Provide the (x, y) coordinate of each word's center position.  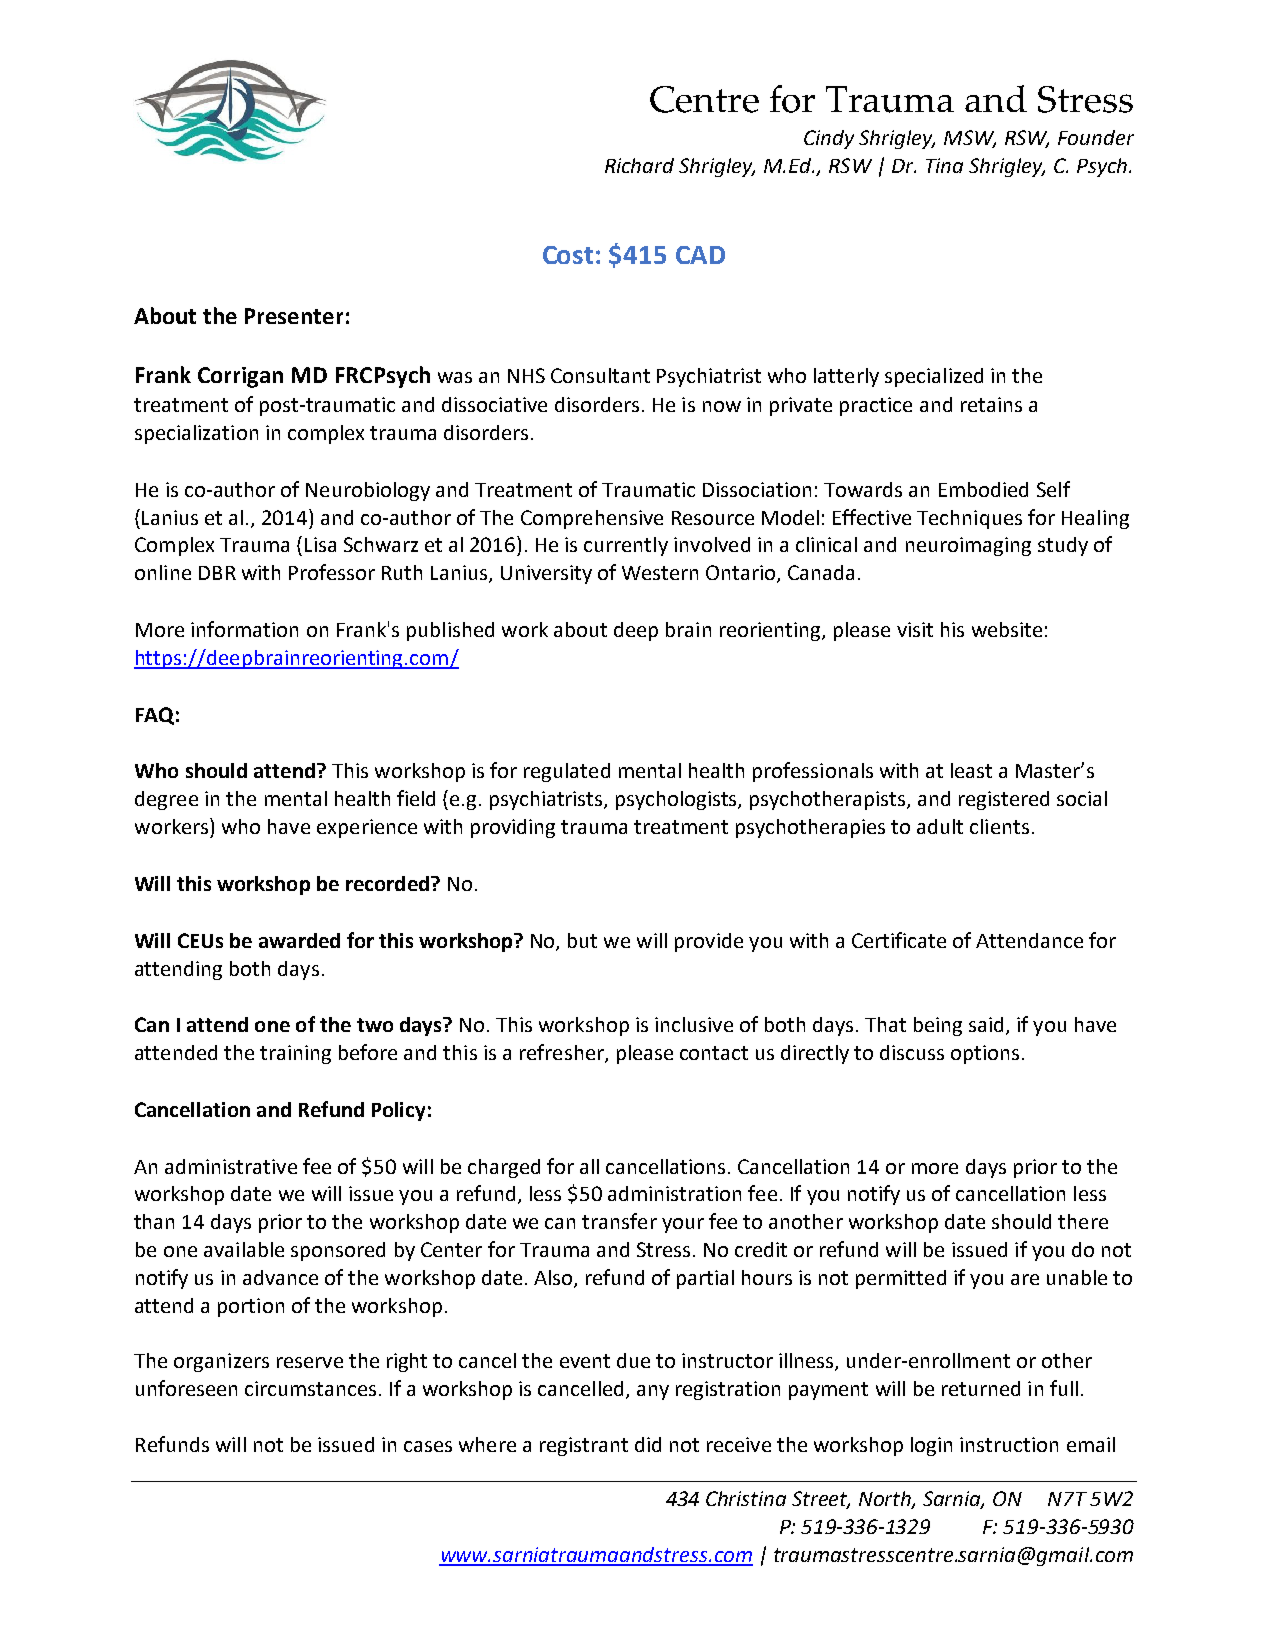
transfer (619, 1221)
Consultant (600, 375)
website (1007, 629)
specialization (196, 434)
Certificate (899, 940)
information (244, 629)
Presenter (294, 316)
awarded (299, 940)
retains (991, 404)
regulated (567, 772)
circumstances (310, 1388)
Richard (639, 165)
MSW (970, 139)
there (1083, 1221)
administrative (231, 1166)
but (582, 940)
